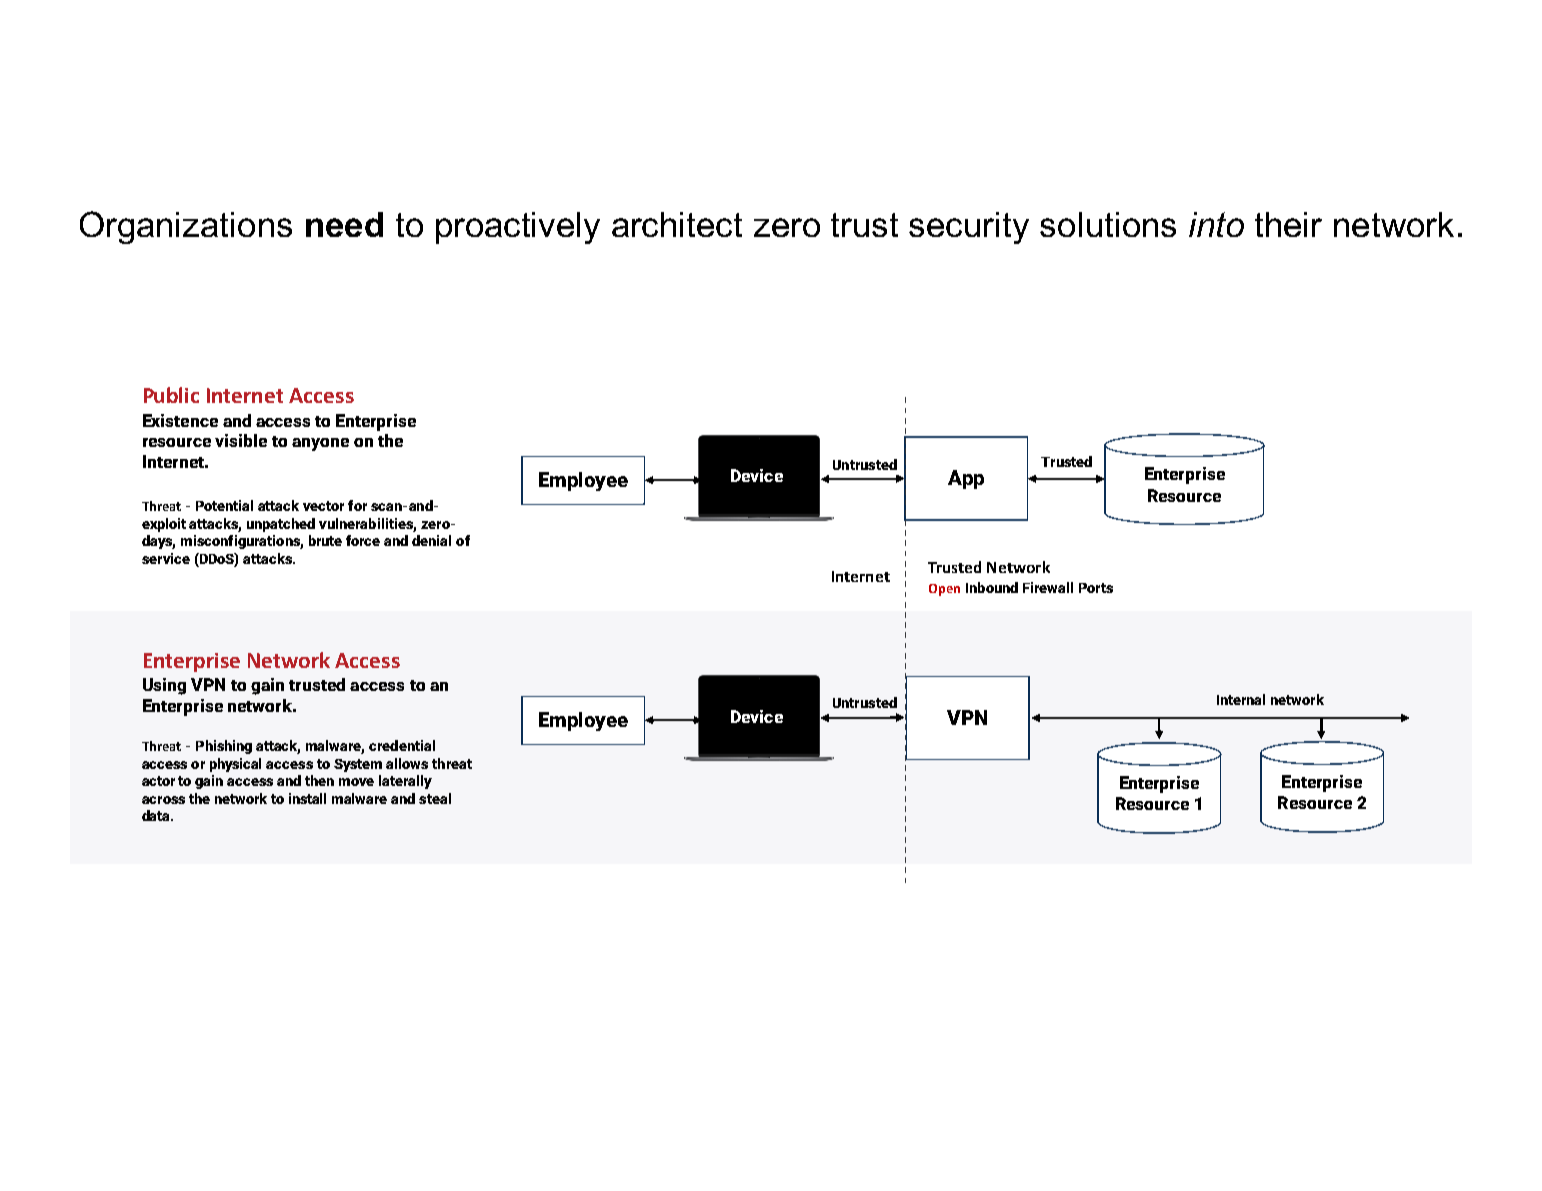 The image size is (1542, 1191). What do you see at coordinates (1108, 224) in the image?
I see `solutions` at bounding box center [1108, 224].
